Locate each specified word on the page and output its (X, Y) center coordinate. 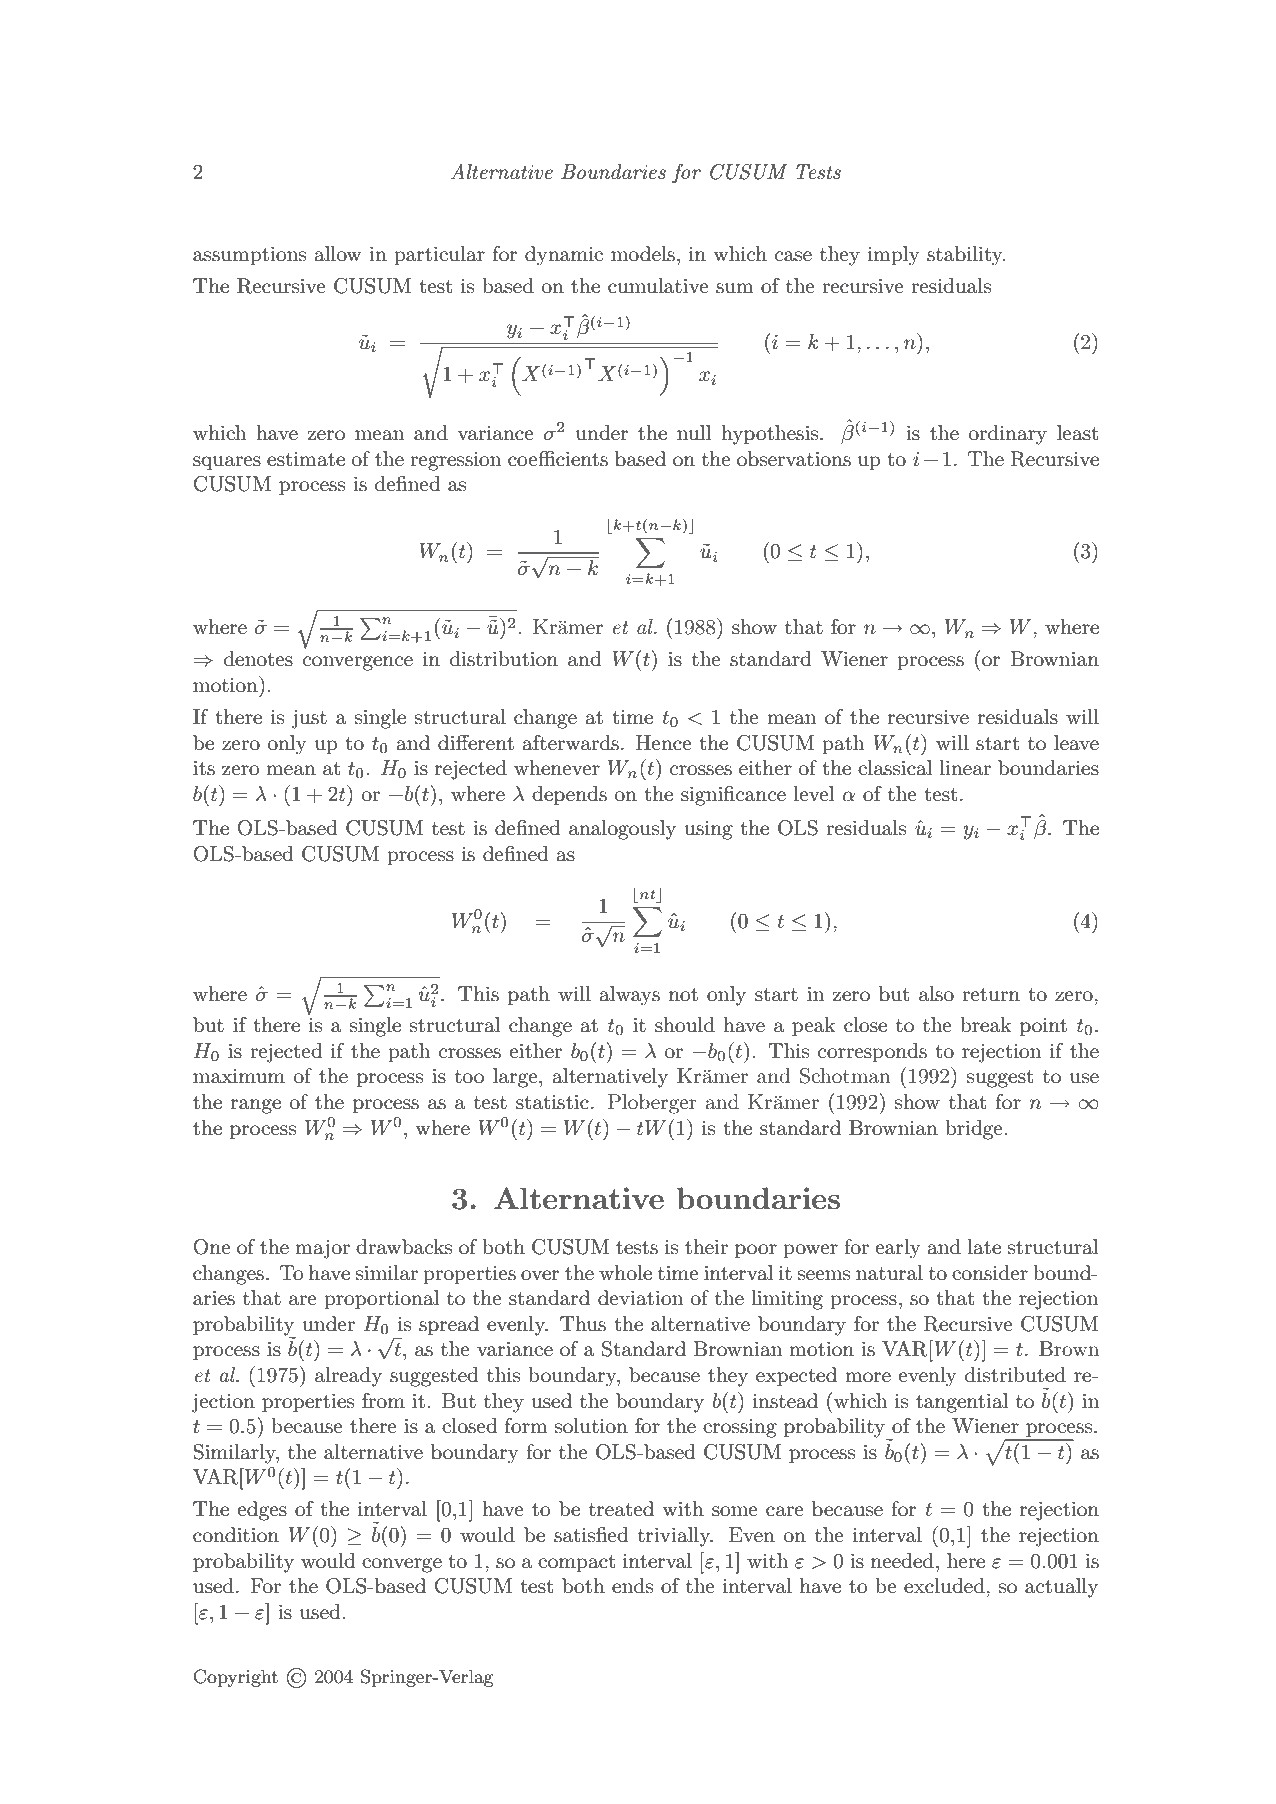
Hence (664, 743)
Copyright (235, 1678)
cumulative (658, 286)
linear (965, 768)
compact (576, 1563)
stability (966, 256)
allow (338, 254)
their (706, 1247)
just (309, 719)
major (322, 1249)
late (984, 1247)
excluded (945, 1586)
